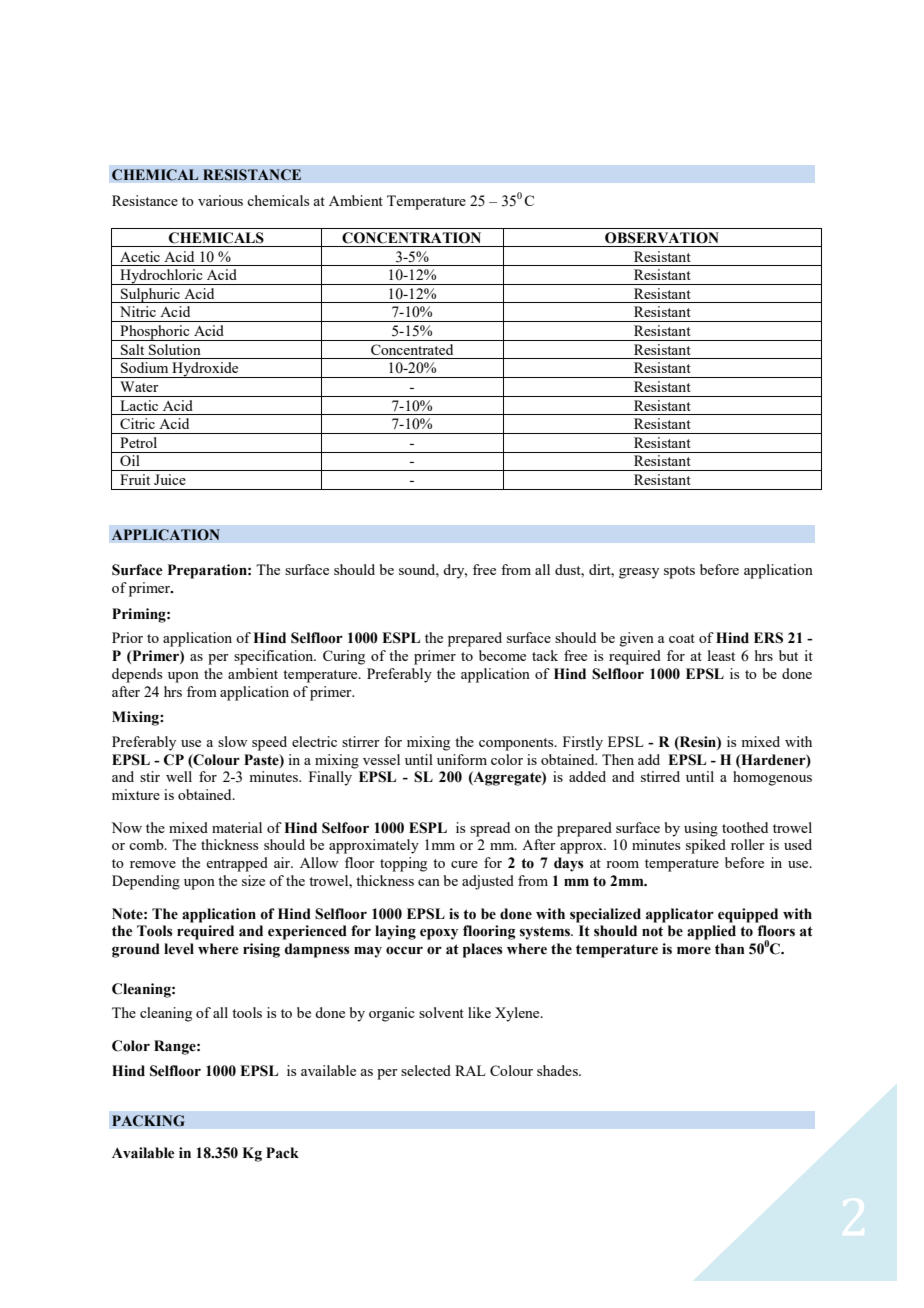 The image size is (924, 1308). What do you see at coordinates (138, 442) in the image?
I see `Petrol` at bounding box center [138, 442].
